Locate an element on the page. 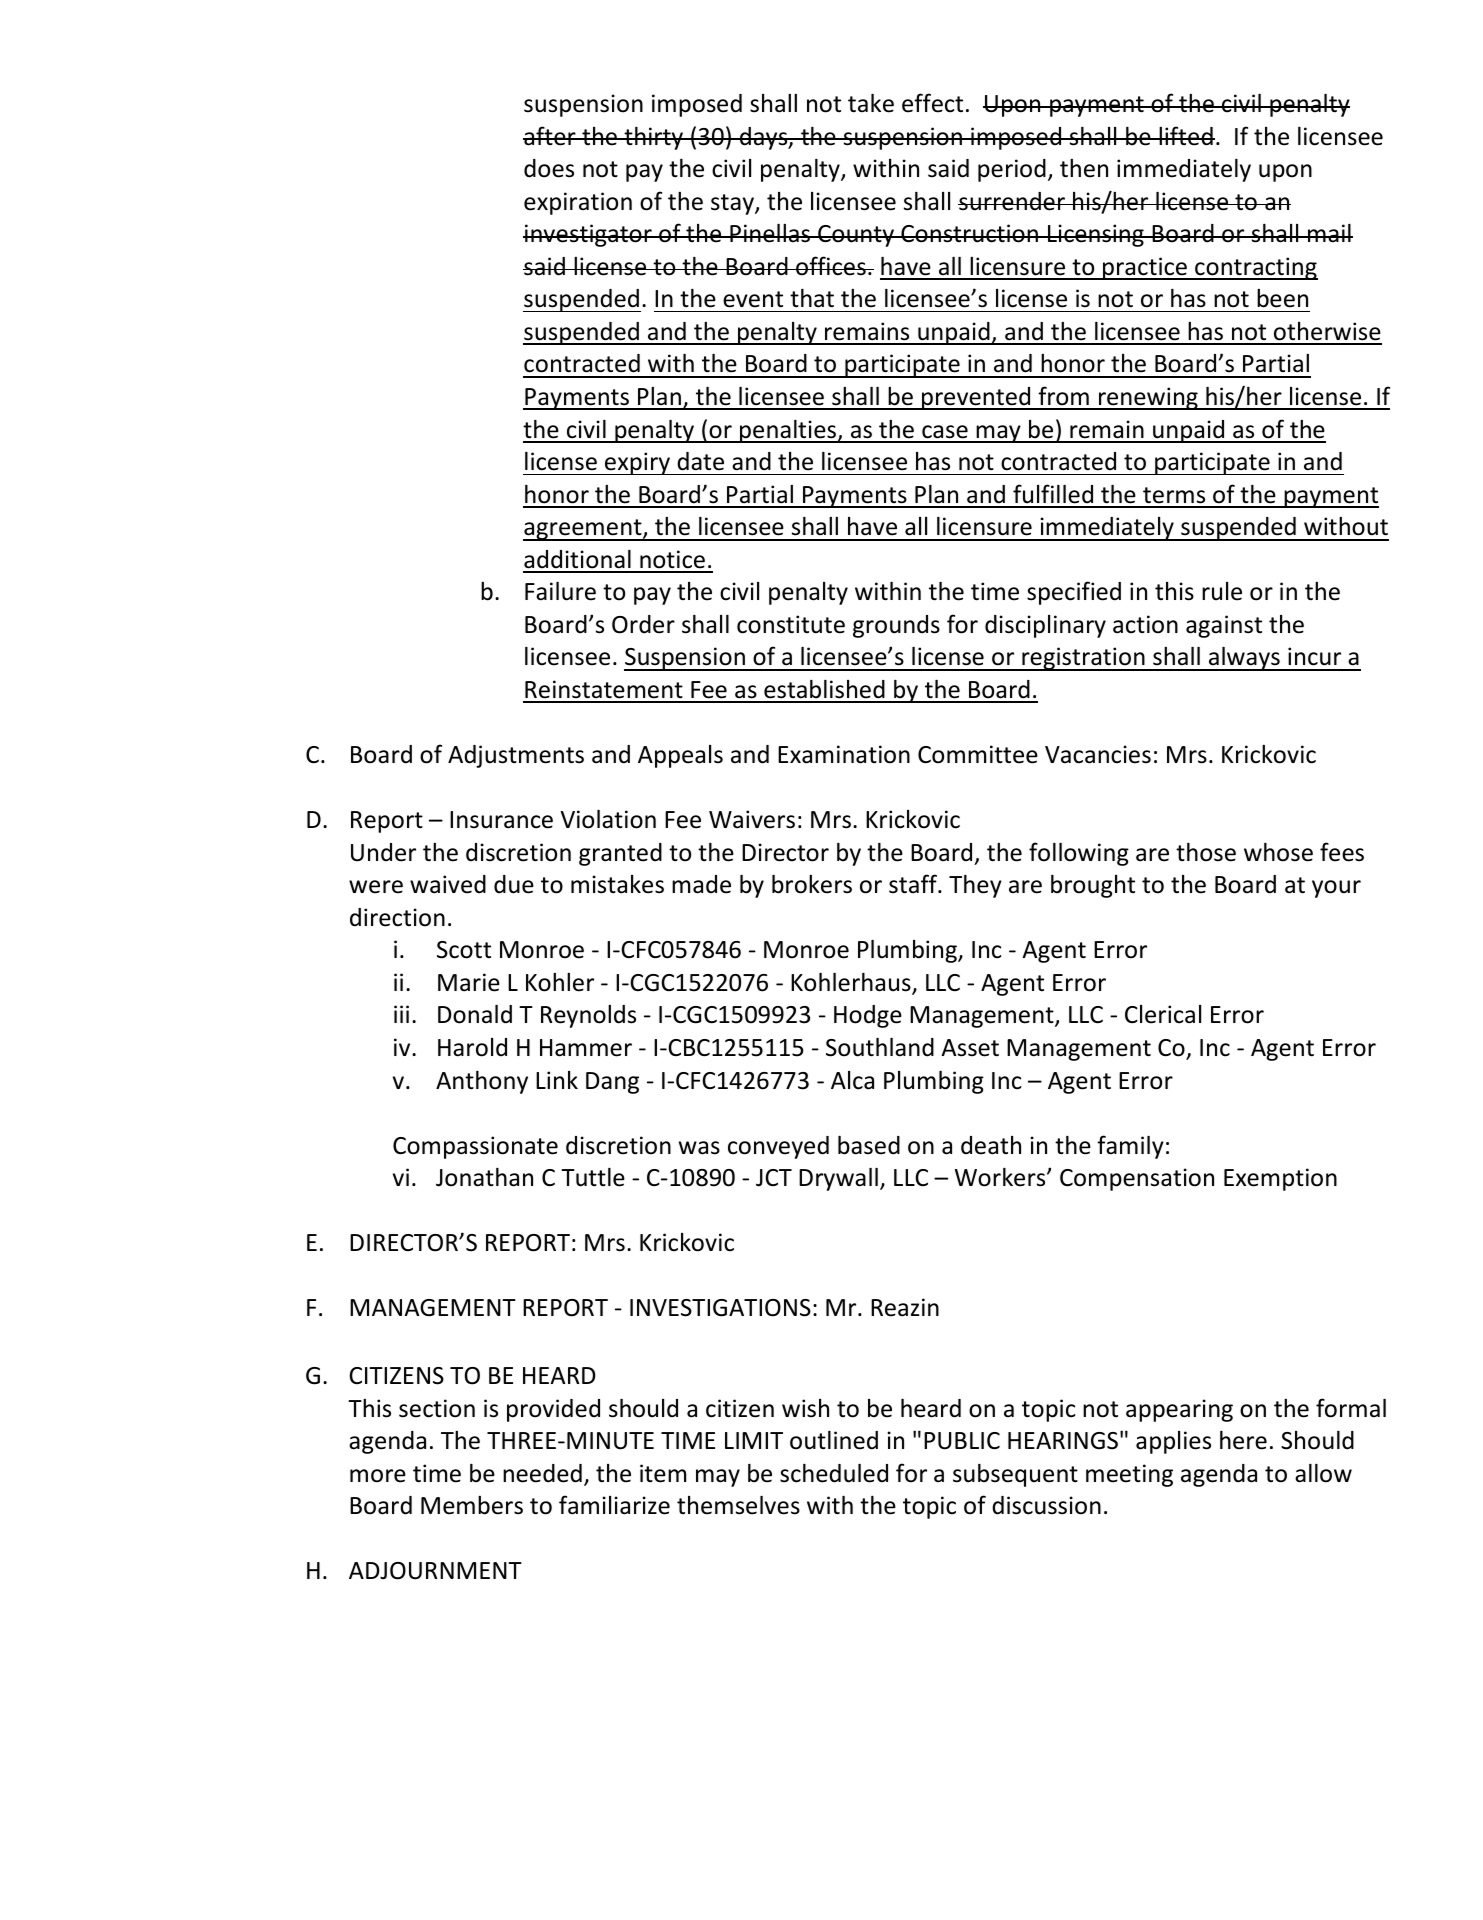  allow is located at coordinates (1323, 1473).
